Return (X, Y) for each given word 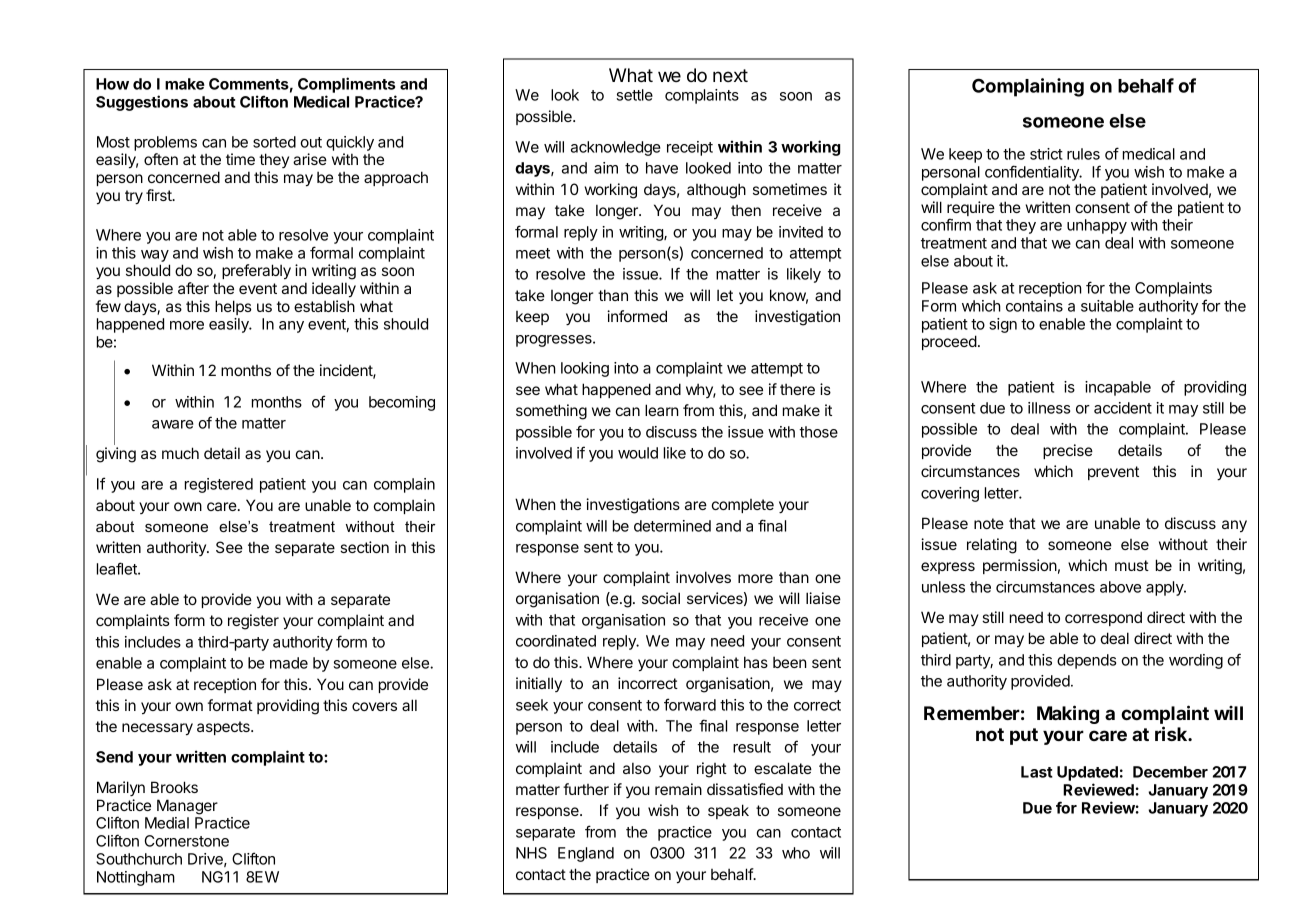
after (193, 288)
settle (634, 95)
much (180, 453)
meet (533, 253)
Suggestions (142, 103)
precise (1068, 451)
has (756, 662)
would (638, 453)
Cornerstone (187, 841)
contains (1034, 306)
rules (1083, 154)
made (289, 663)
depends (1086, 661)
